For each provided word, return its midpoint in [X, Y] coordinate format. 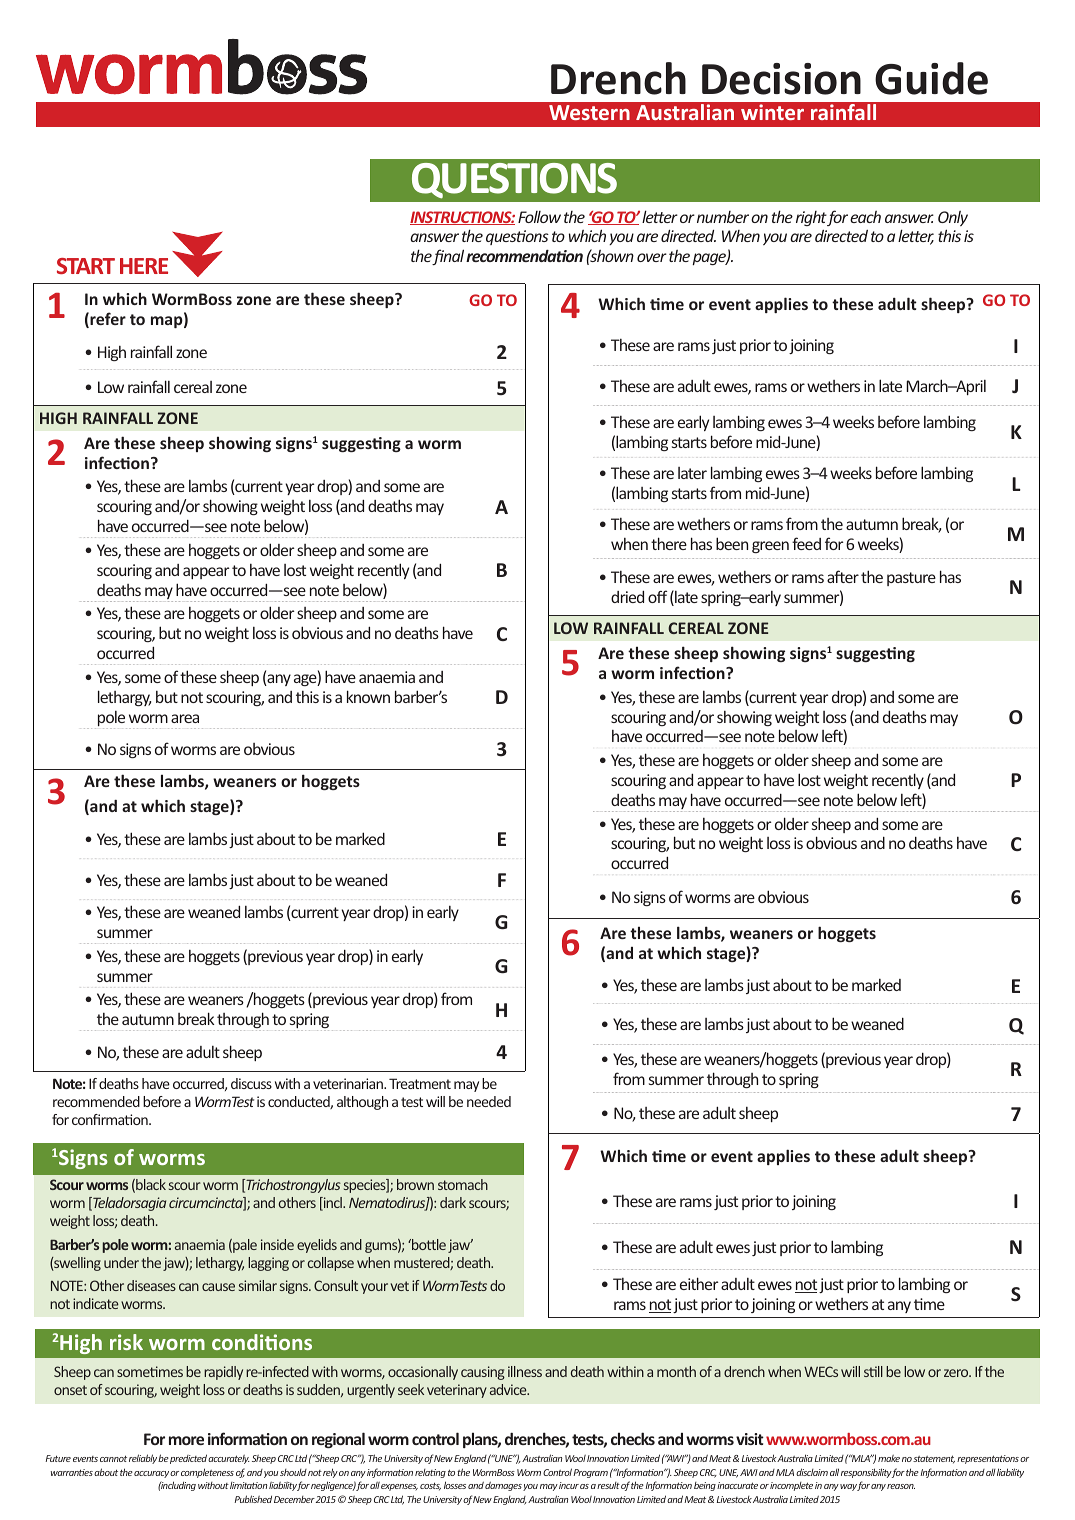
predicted [188, 1459]
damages [503, 1486]
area [185, 718]
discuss [251, 1083]
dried [627, 597]
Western [589, 112]
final [448, 257]
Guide [931, 78]
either [699, 1283]
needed [489, 1101]
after [843, 576]
